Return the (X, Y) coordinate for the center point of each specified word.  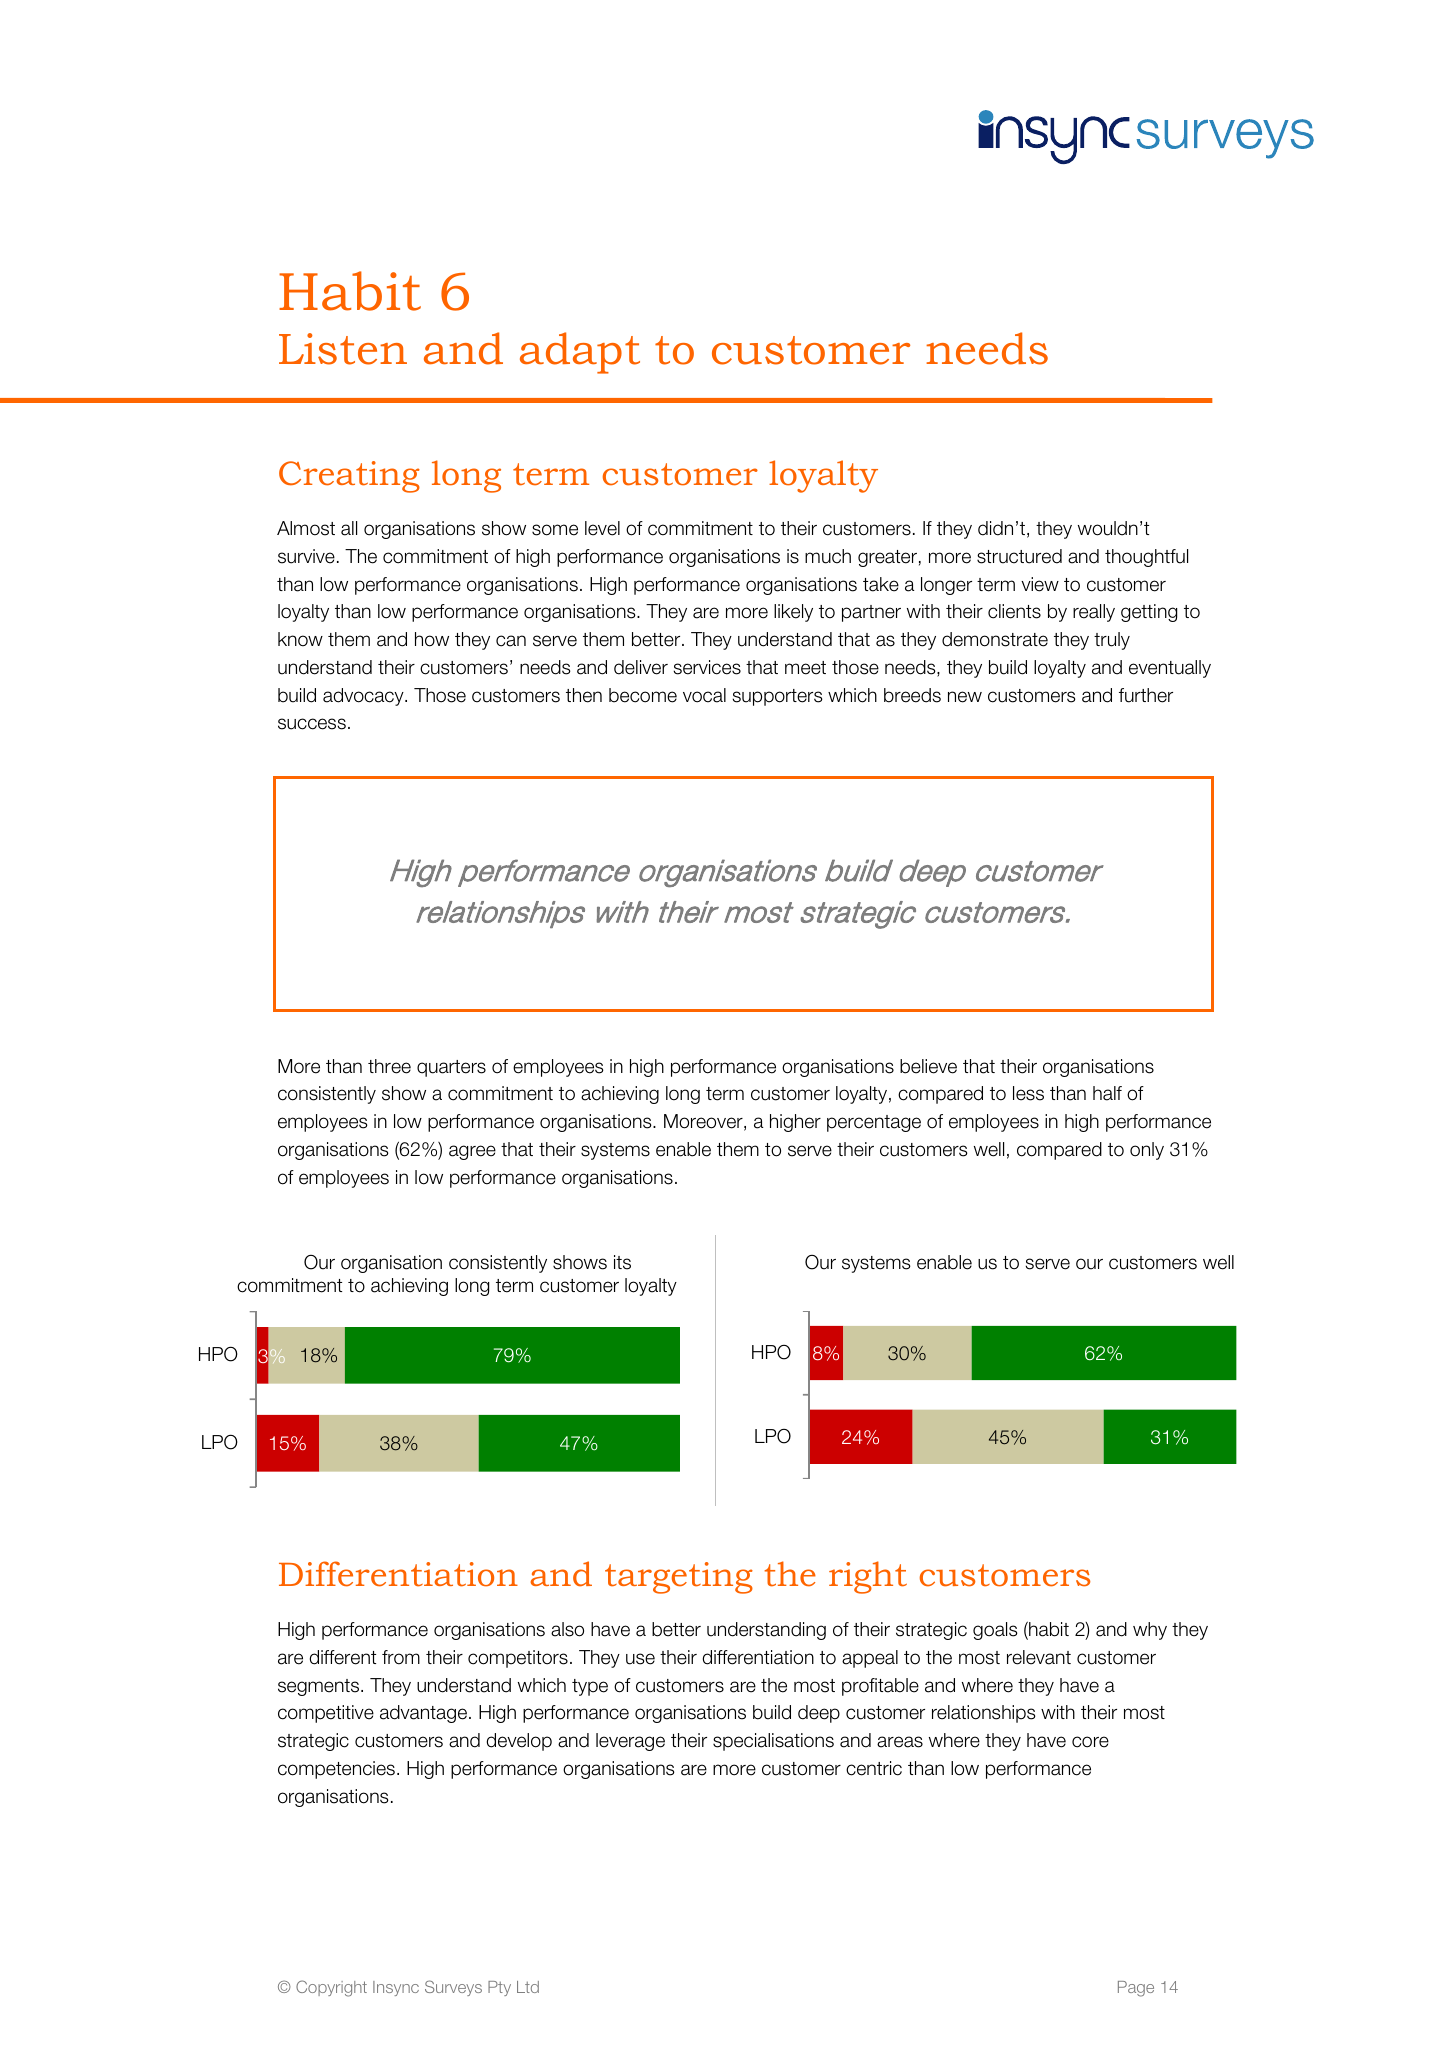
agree (472, 1152)
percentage (874, 1123)
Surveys (453, 1988)
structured (1019, 556)
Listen (343, 349)
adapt (580, 353)
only (1147, 1151)
